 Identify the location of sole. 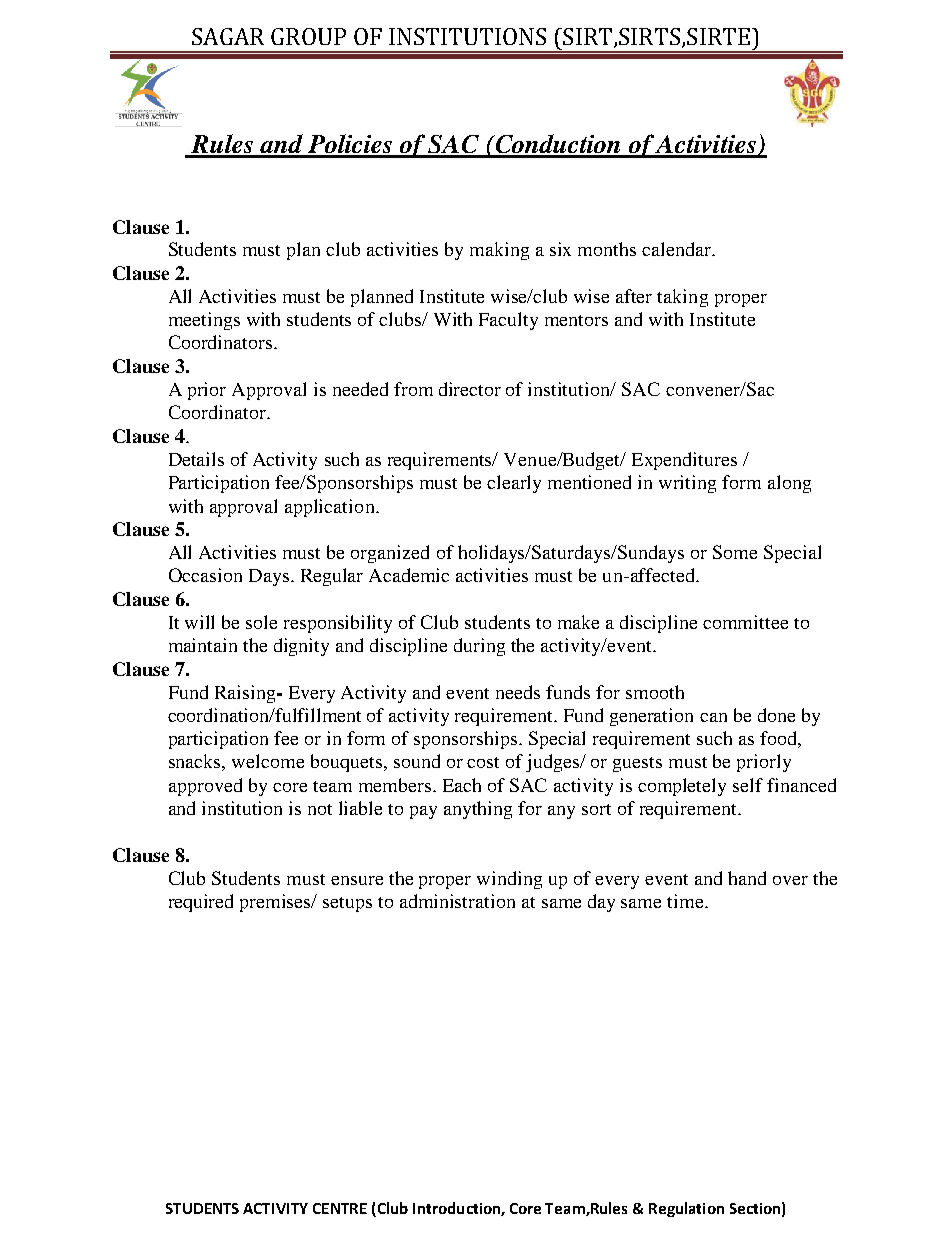
(261, 622).
